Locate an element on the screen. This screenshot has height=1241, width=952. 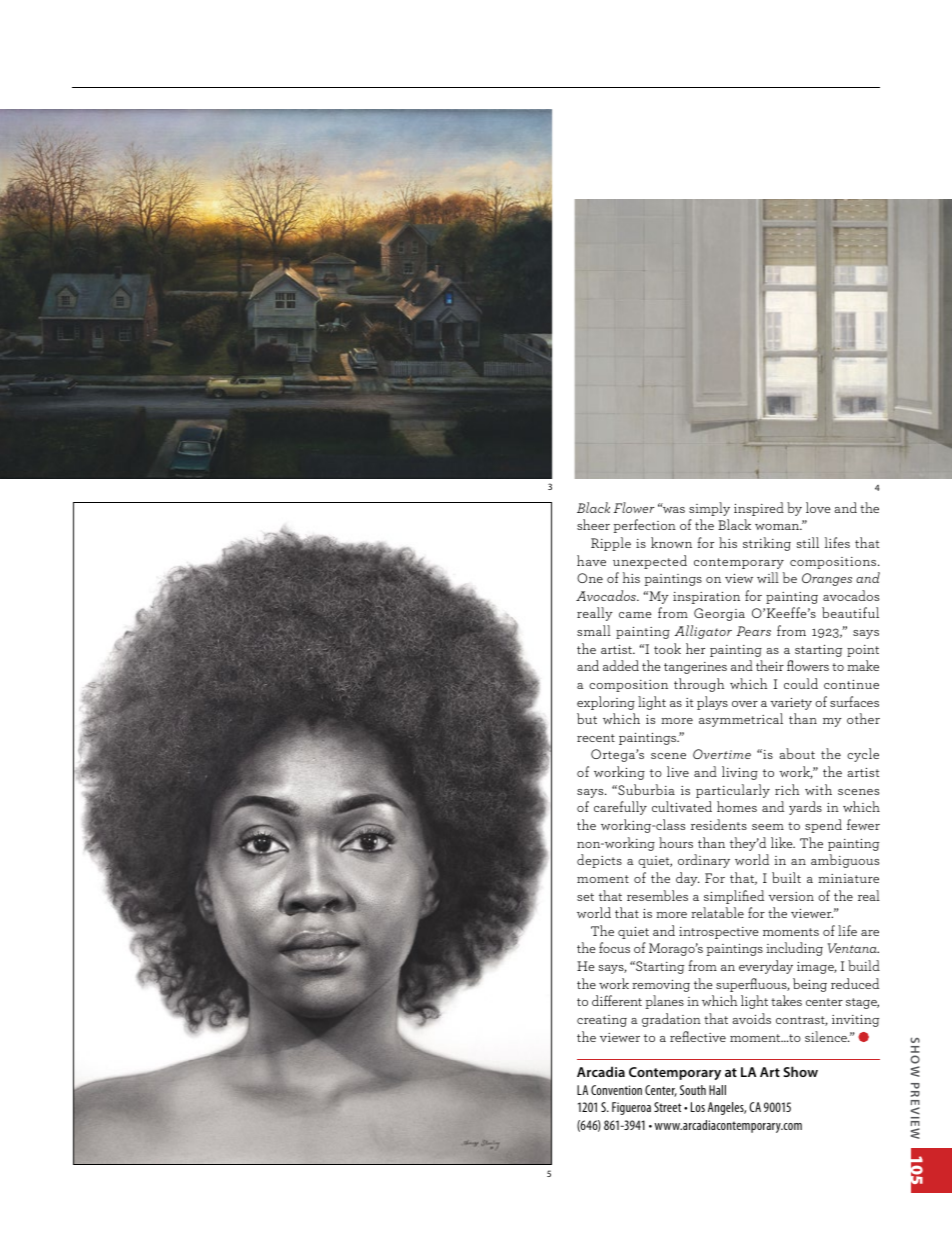
Convention is located at coordinates (616, 1090).
